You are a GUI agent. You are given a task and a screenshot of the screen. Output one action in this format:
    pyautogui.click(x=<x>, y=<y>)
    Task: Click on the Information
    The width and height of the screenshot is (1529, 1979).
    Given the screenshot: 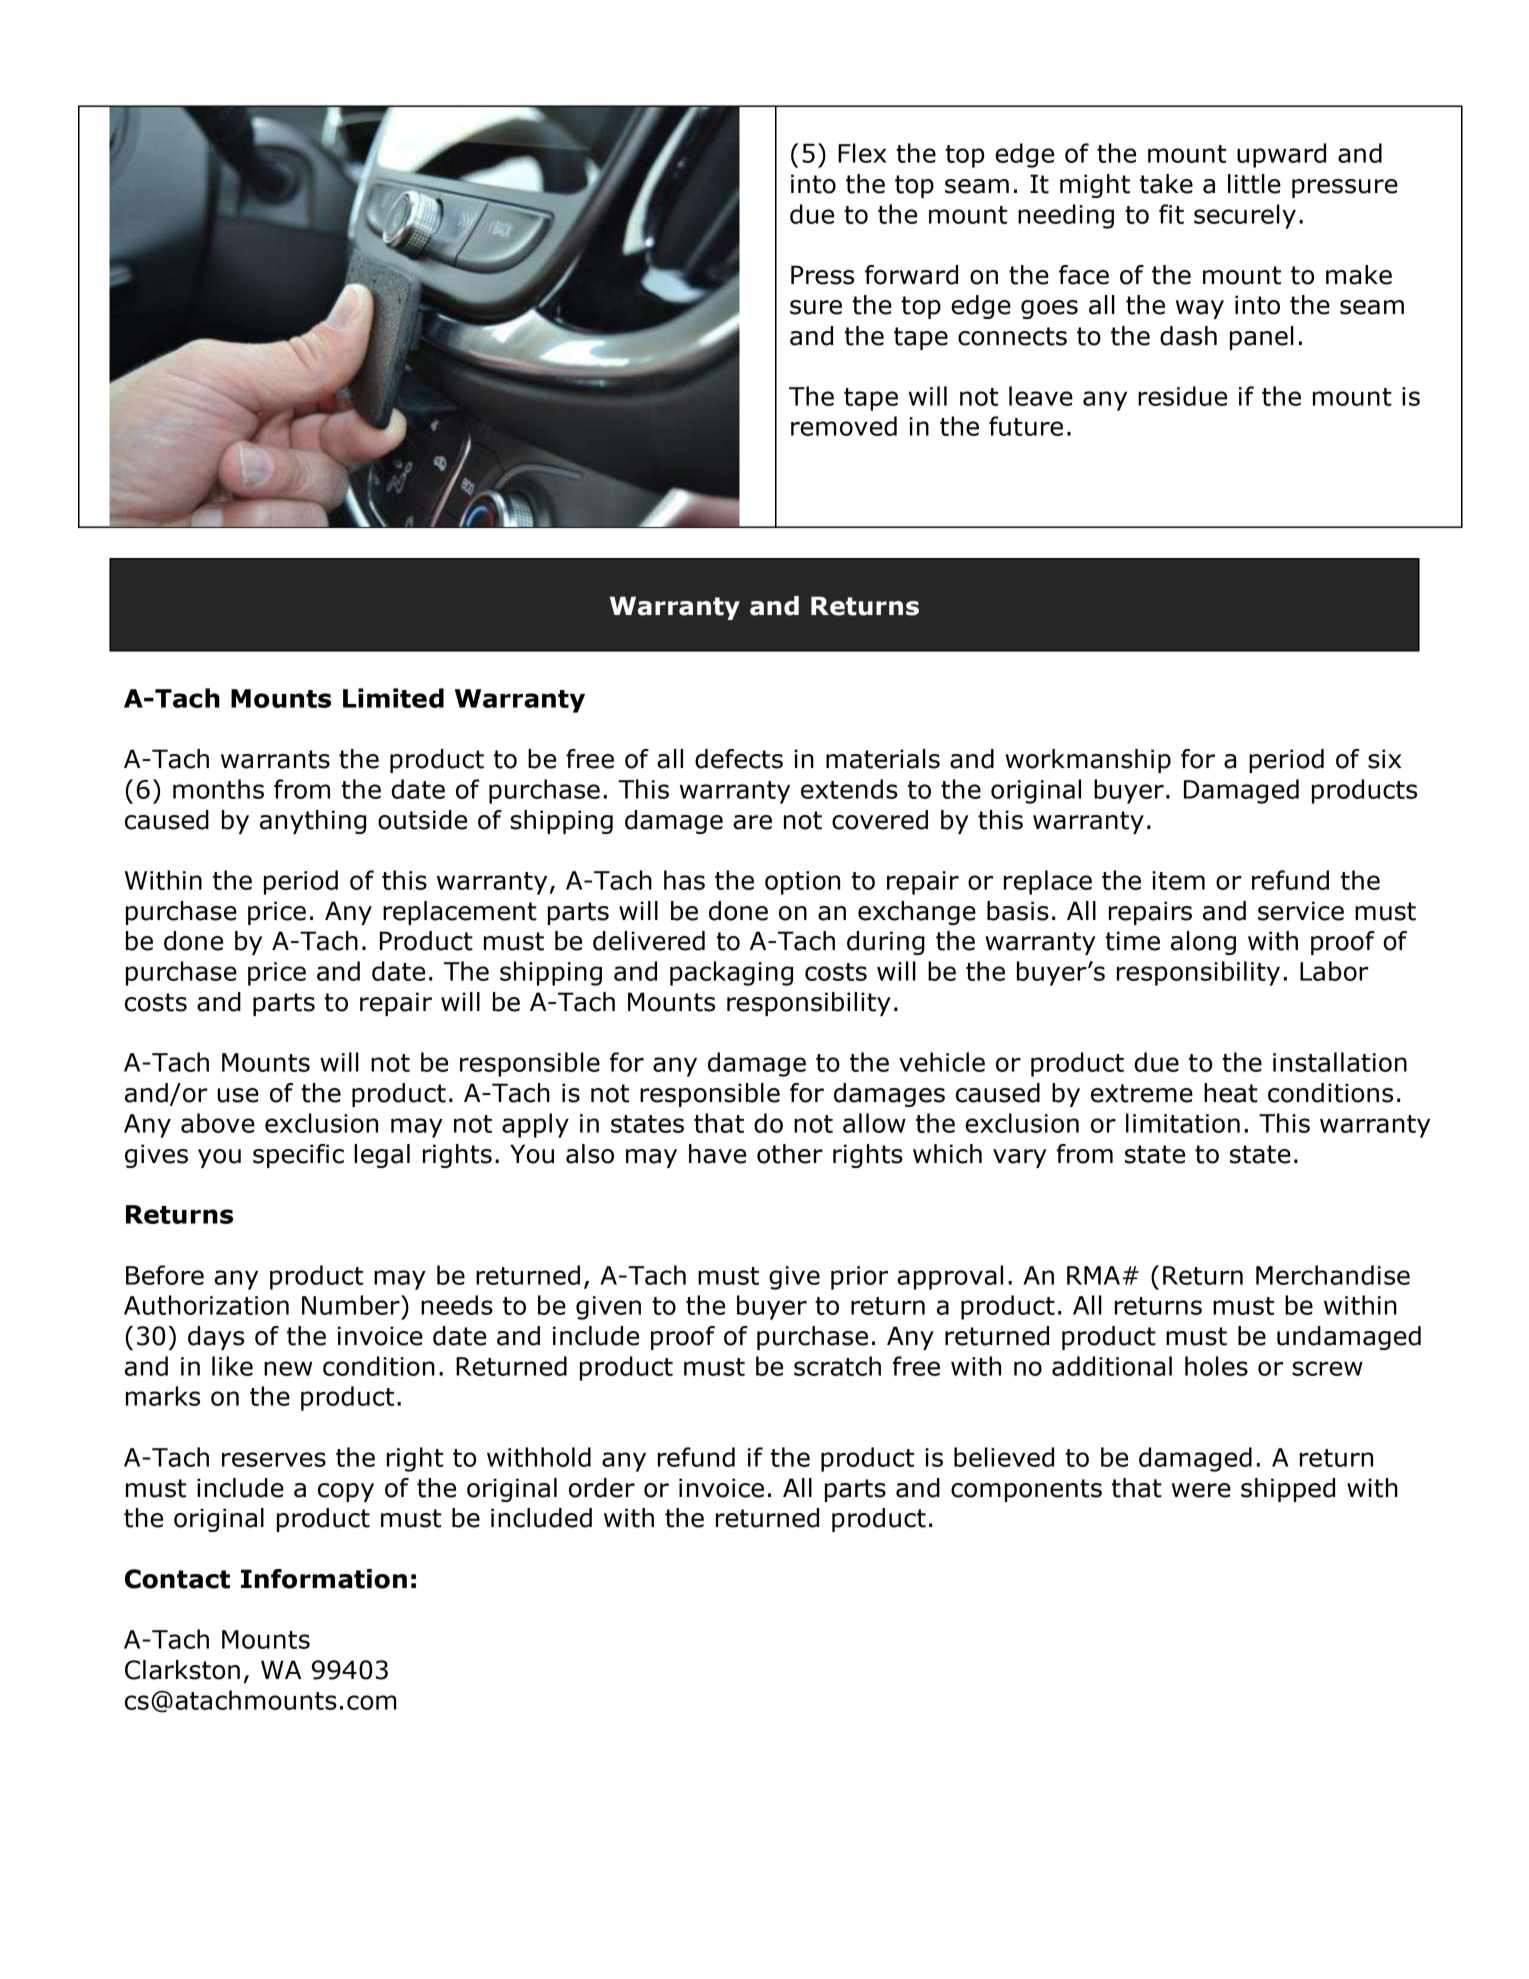 What is the action you would take?
    pyautogui.click(x=324, y=1579)
